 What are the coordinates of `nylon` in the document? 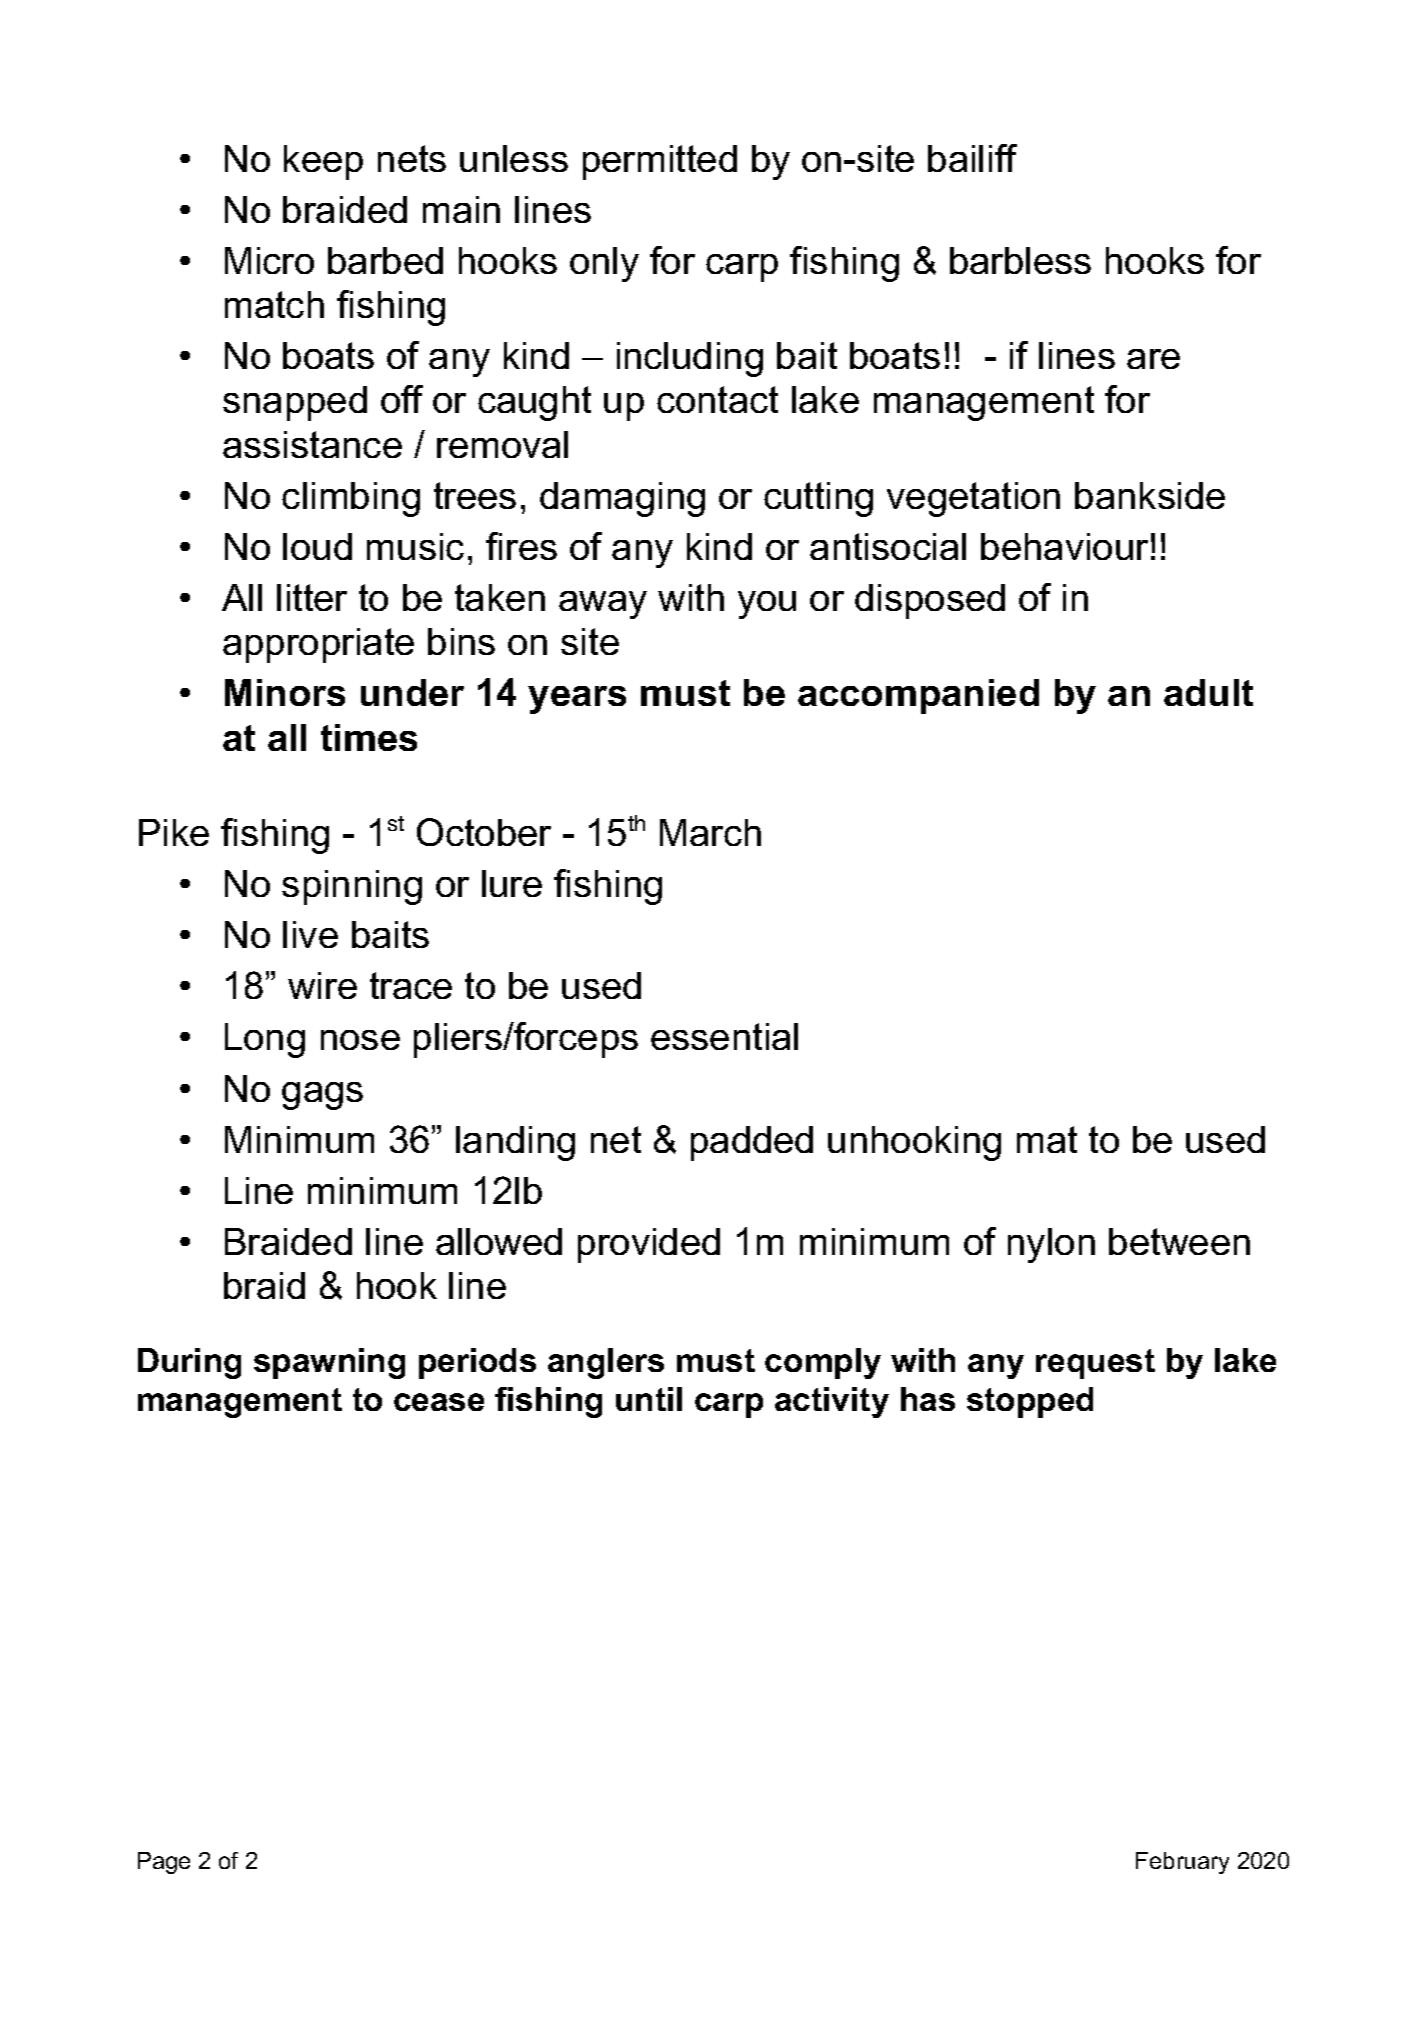 It's located at (1051, 1245).
